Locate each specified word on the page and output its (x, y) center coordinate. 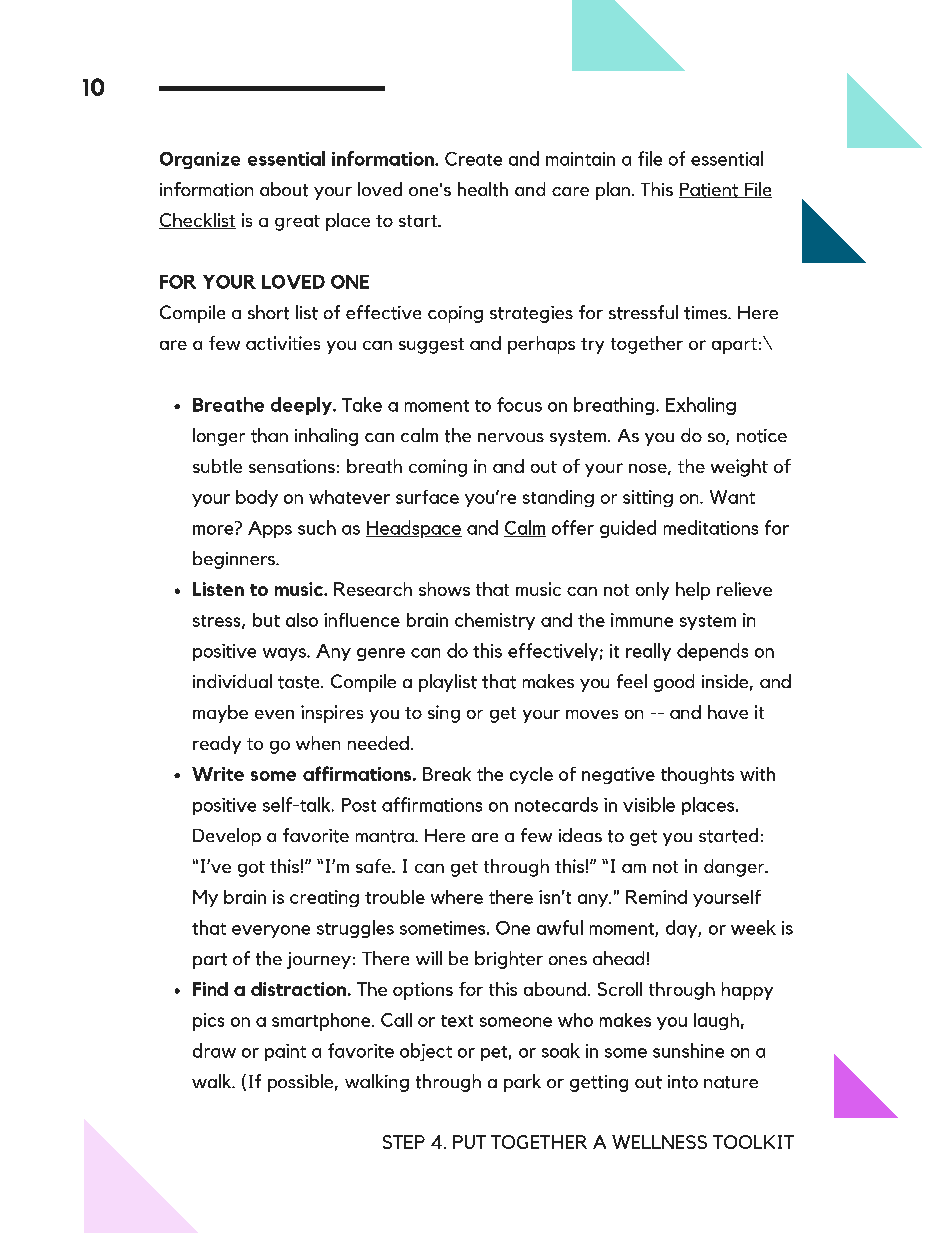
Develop (227, 837)
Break (447, 774)
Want (732, 497)
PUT (469, 1142)
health (483, 189)
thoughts (697, 775)
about (284, 189)
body (257, 498)
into (683, 1082)
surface (427, 497)
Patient (709, 190)
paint (285, 1052)
